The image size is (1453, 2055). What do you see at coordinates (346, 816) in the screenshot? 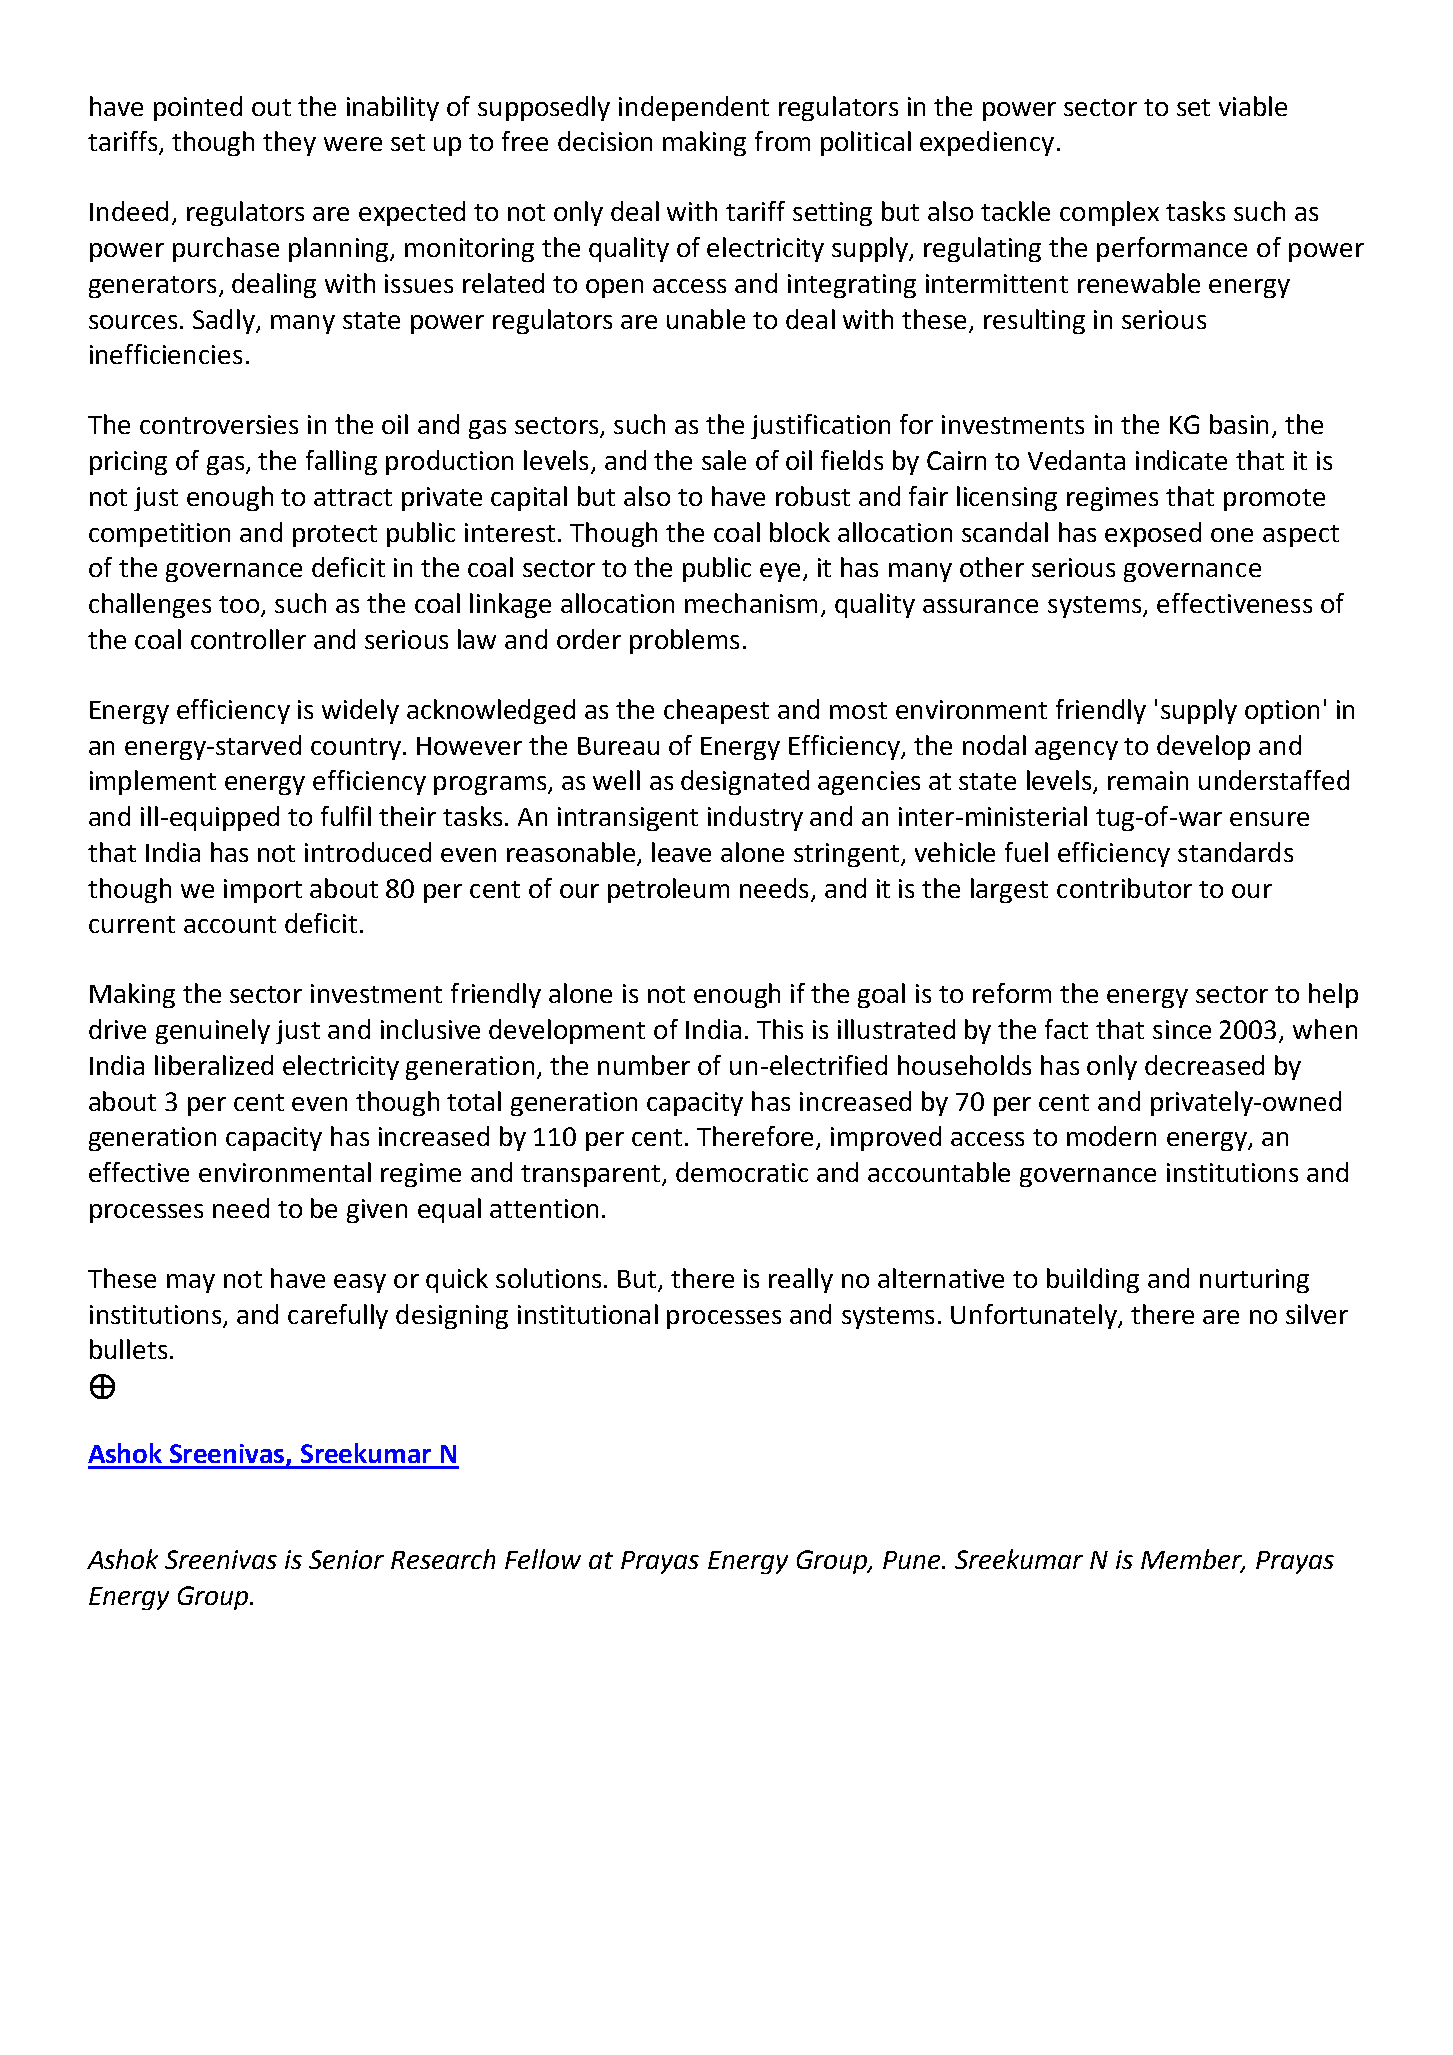
I see `fulfil` at bounding box center [346, 816].
